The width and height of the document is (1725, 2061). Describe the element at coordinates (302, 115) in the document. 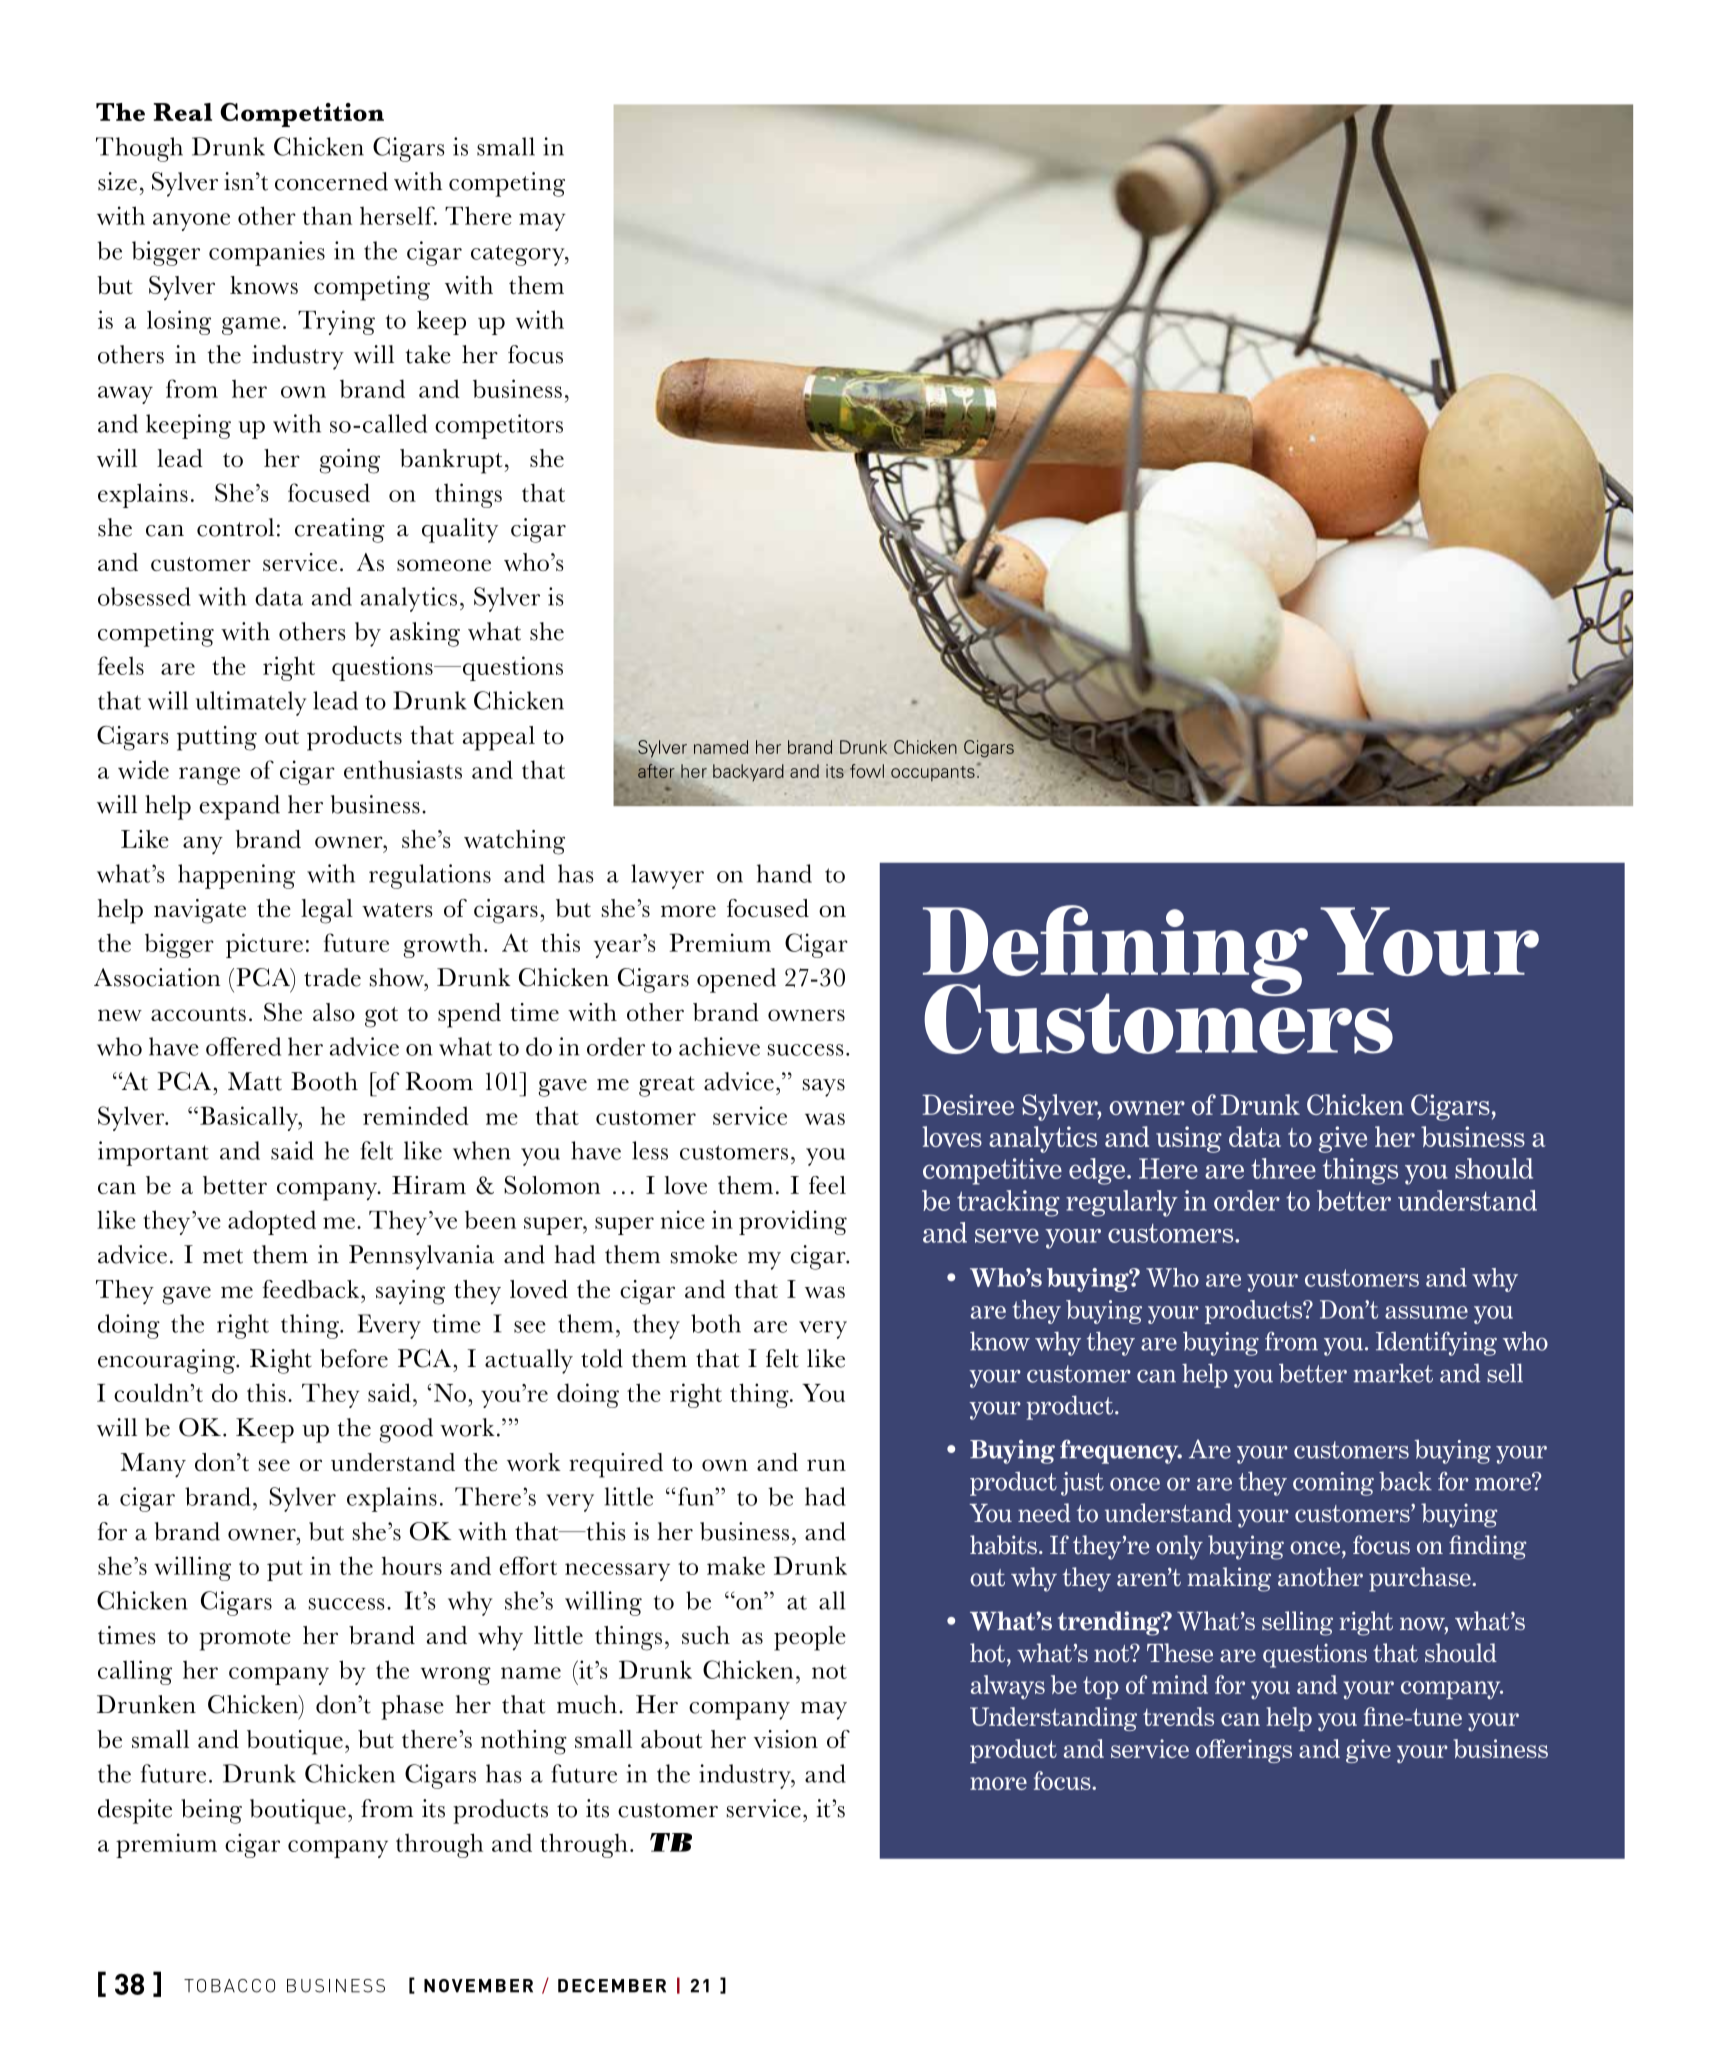

I see `Competition` at that location.
